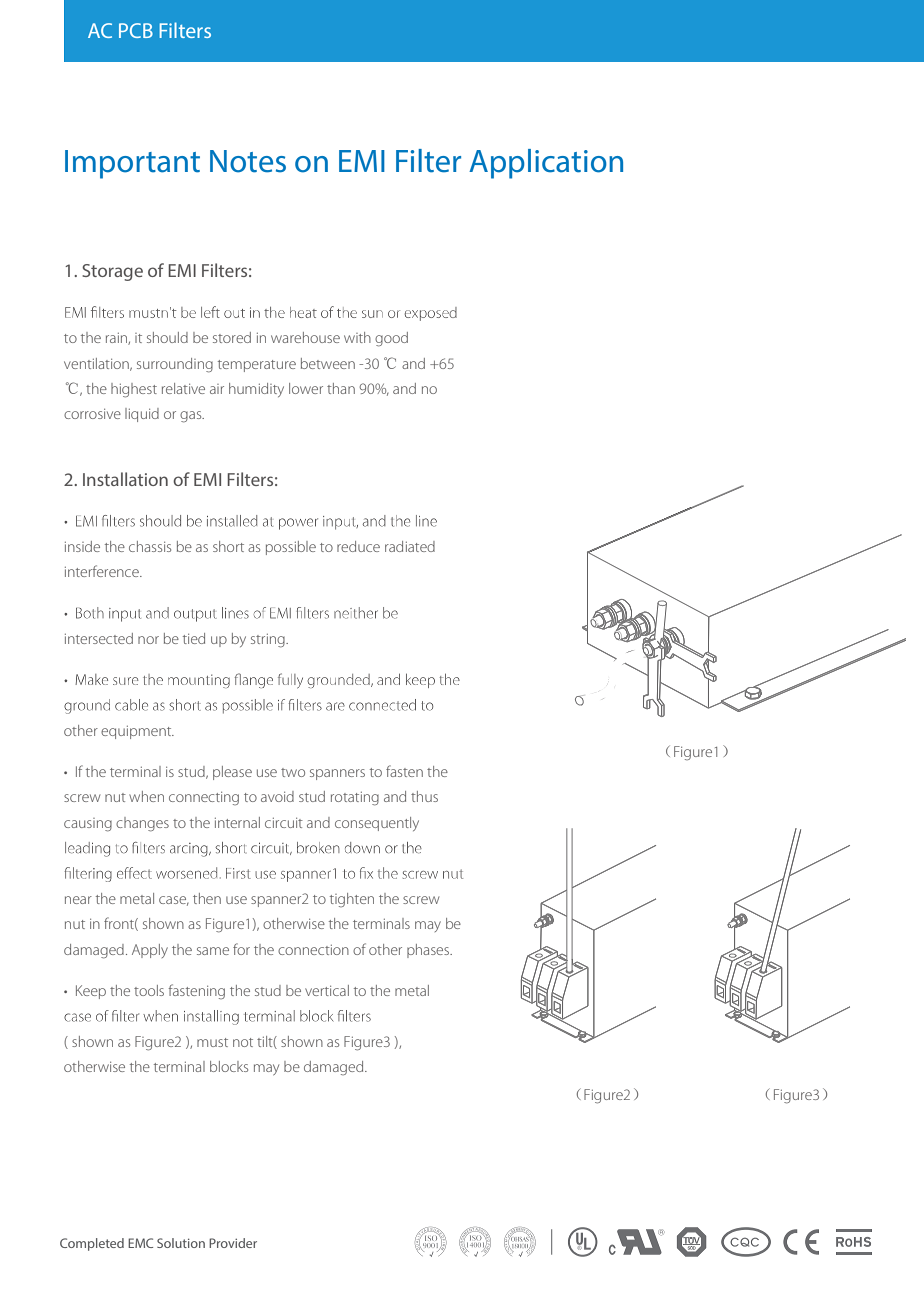 The height and width of the screenshot is (1308, 924). What do you see at coordinates (410, 546) in the screenshot?
I see `radiated` at bounding box center [410, 546].
